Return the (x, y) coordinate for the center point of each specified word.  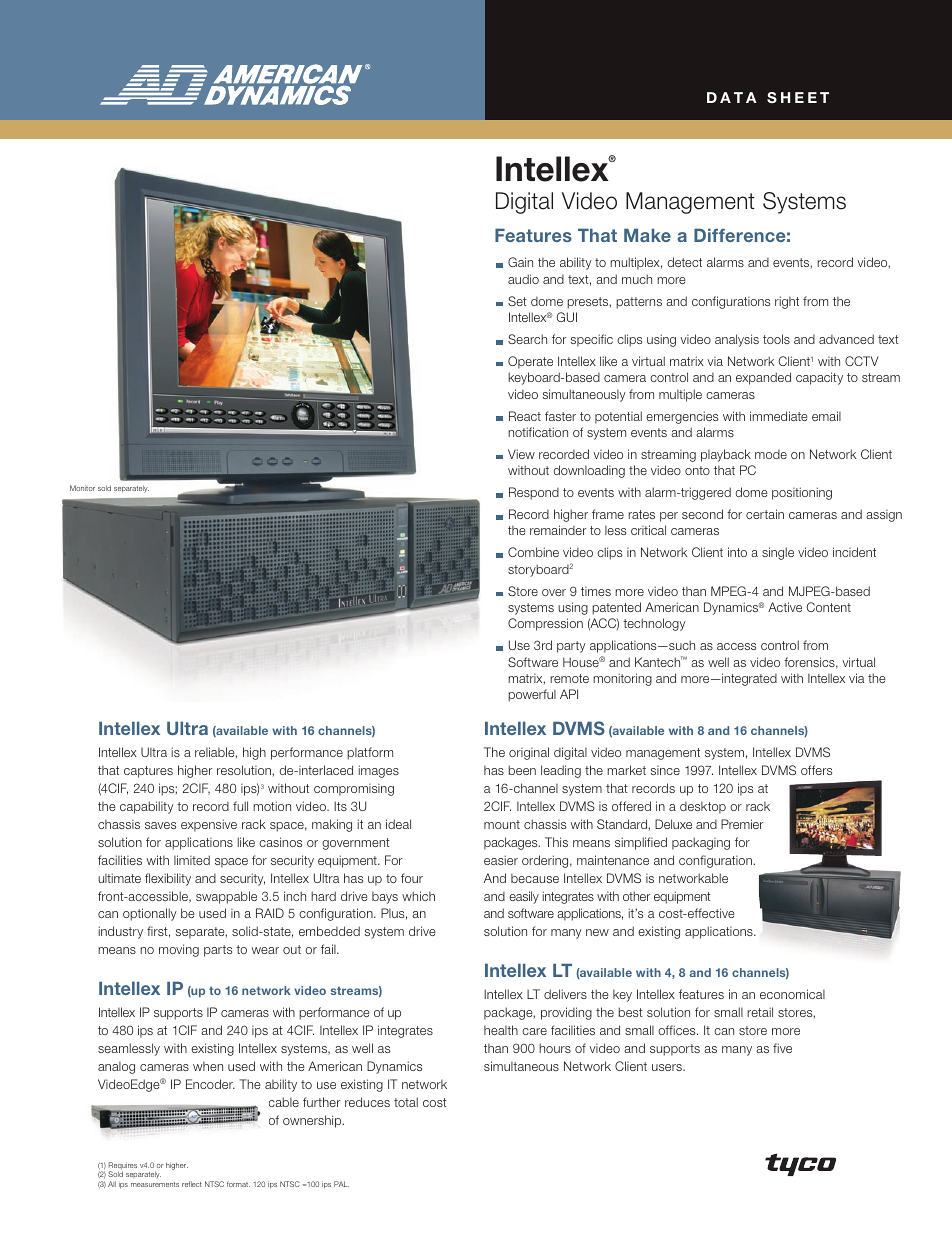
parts (218, 951)
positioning (802, 493)
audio (523, 279)
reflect (192, 1184)
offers (816, 770)
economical (792, 994)
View (521, 454)
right (787, 302)
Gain (520, 262)
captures (148, 772)
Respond (534, 493)
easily (524, 897)
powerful (532, 695)
